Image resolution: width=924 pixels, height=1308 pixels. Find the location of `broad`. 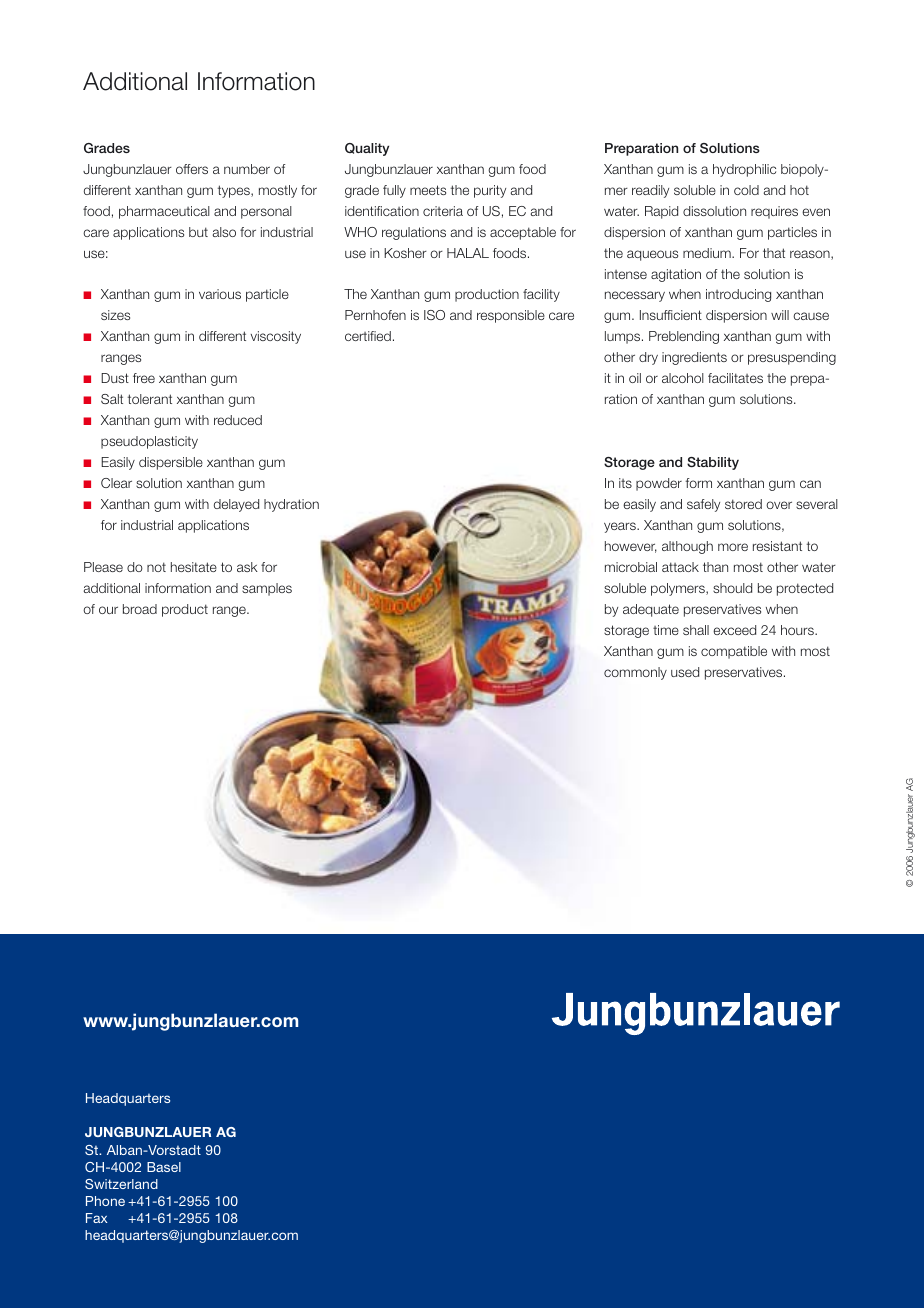

broad is located at coordinates (140, 609).
